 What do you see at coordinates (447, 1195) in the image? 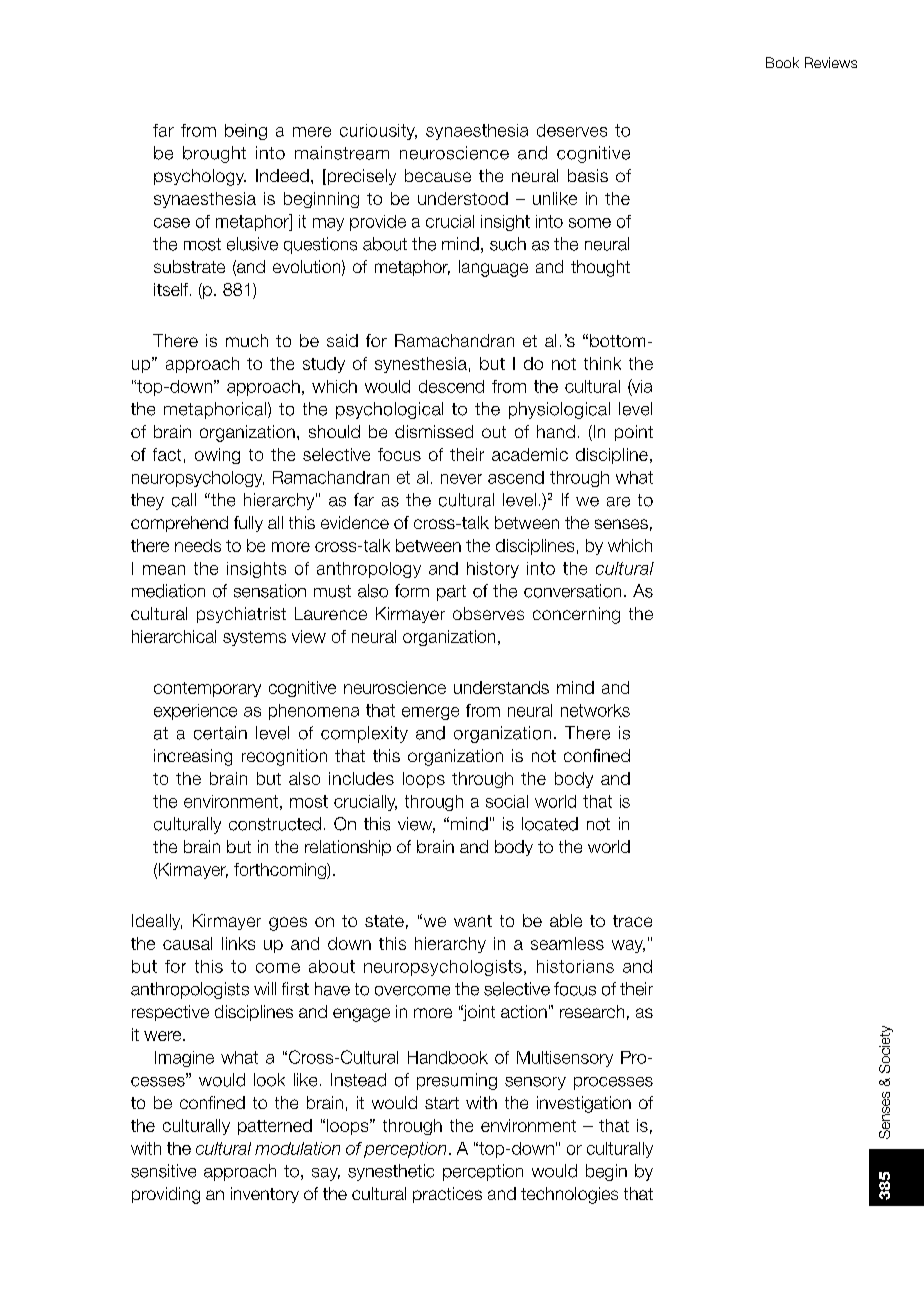
I see `practices` at bounding box center [447, 1195].
